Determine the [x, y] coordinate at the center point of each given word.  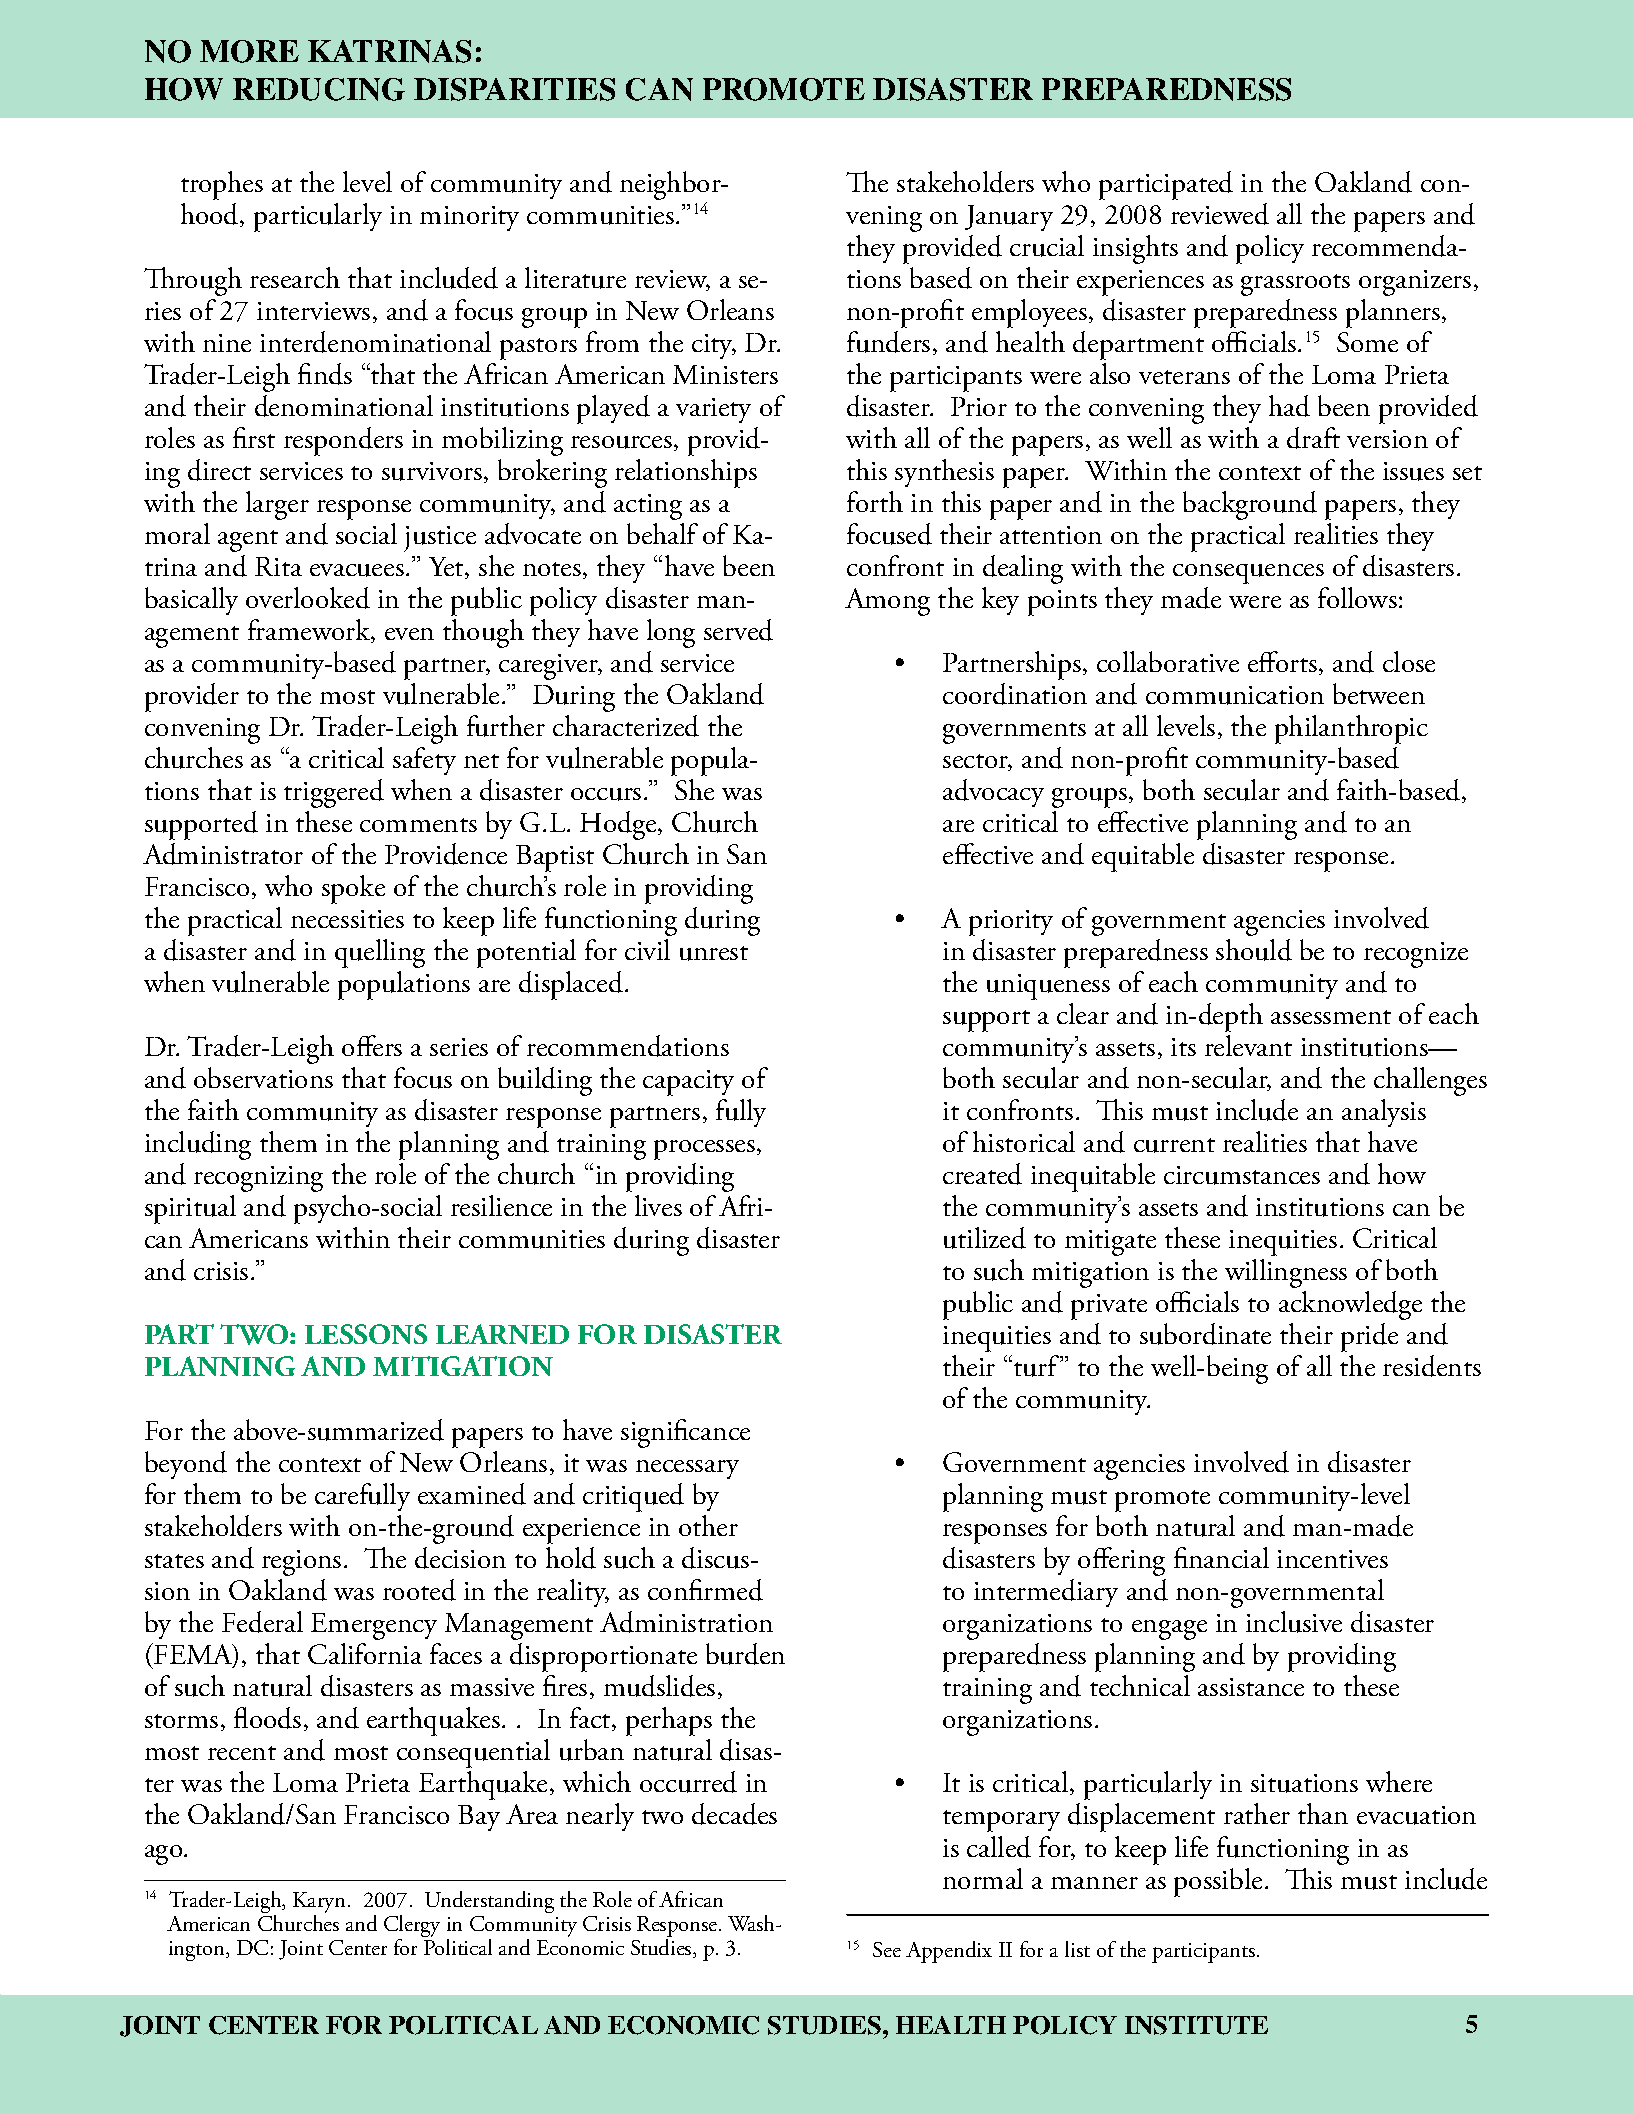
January [1009, 218]
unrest [714, 953]
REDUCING [319, 89]
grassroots [1295, 285]
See [887, 1949]
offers [372, 1045]
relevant [1248, 1045]
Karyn [321, 1902]
